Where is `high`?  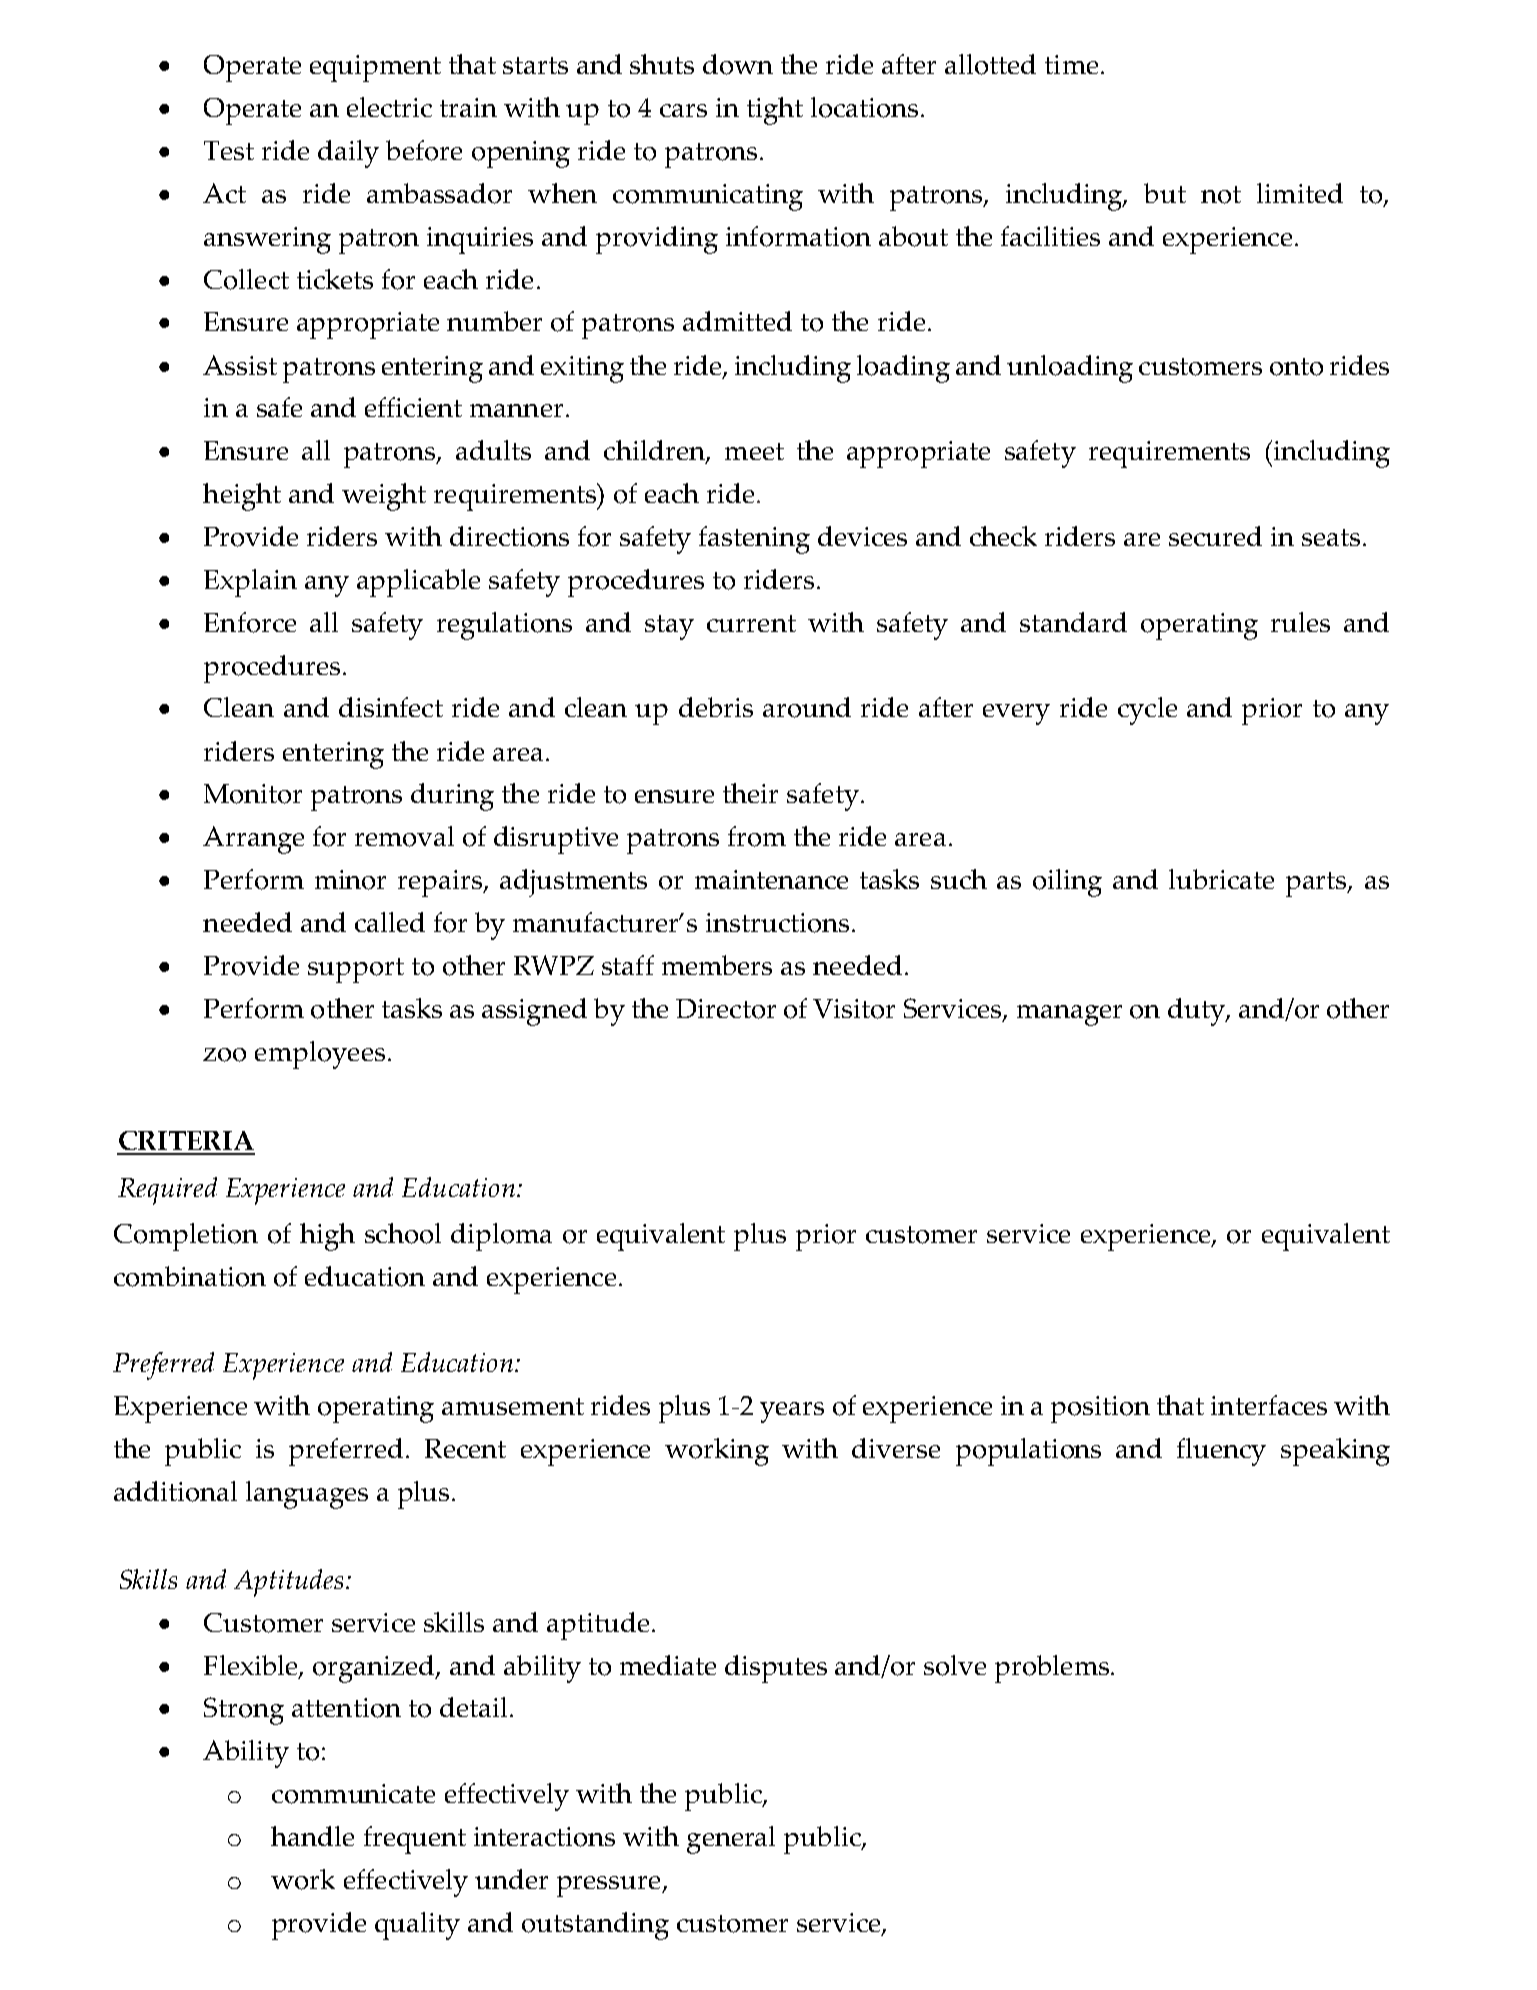 high is located at coordinates (327, 1237).
